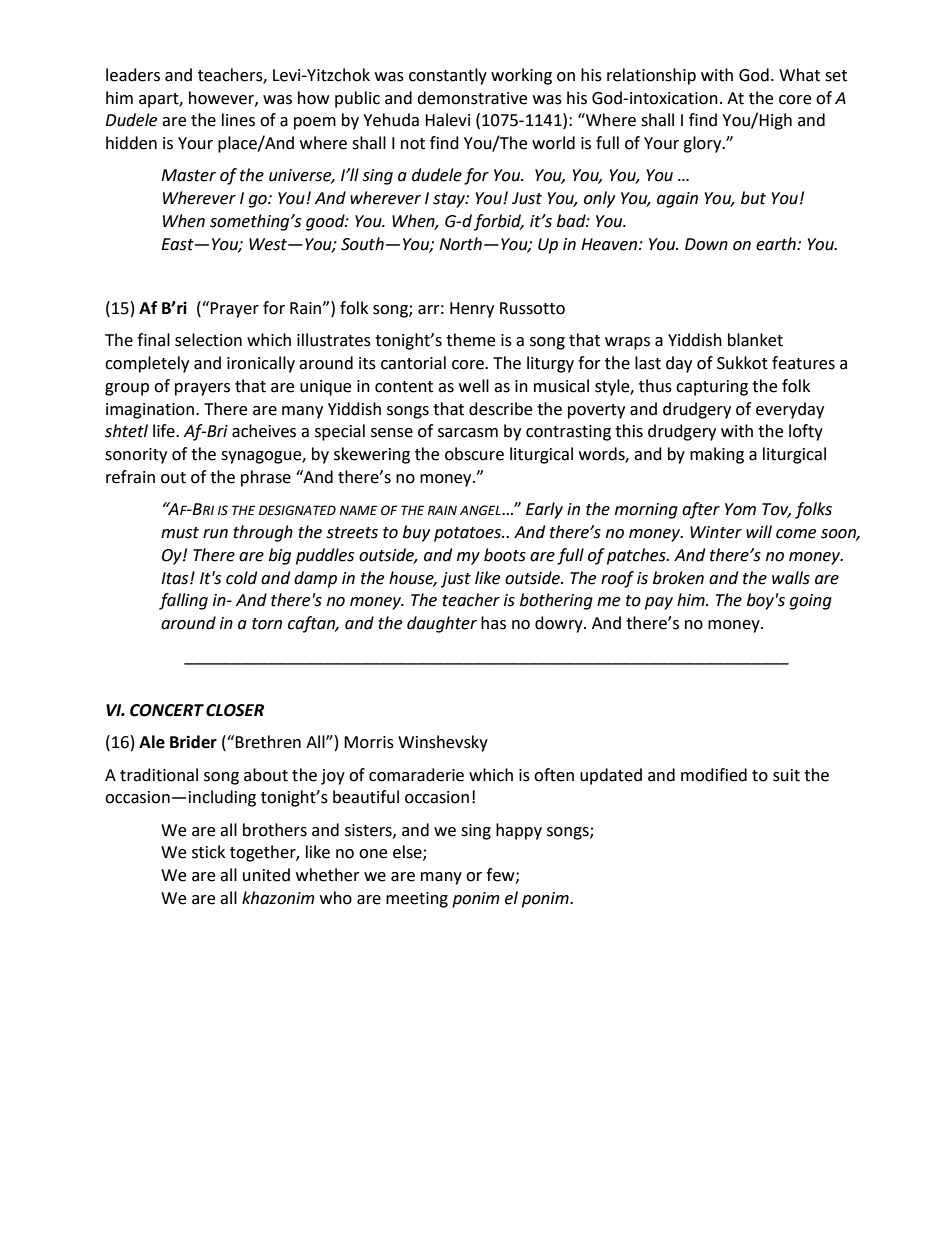 The height and width of the screenshot is (1233, 952). Describe the element at coordinates (740, 509) in the screenshot. I see `Yom` at that location.
